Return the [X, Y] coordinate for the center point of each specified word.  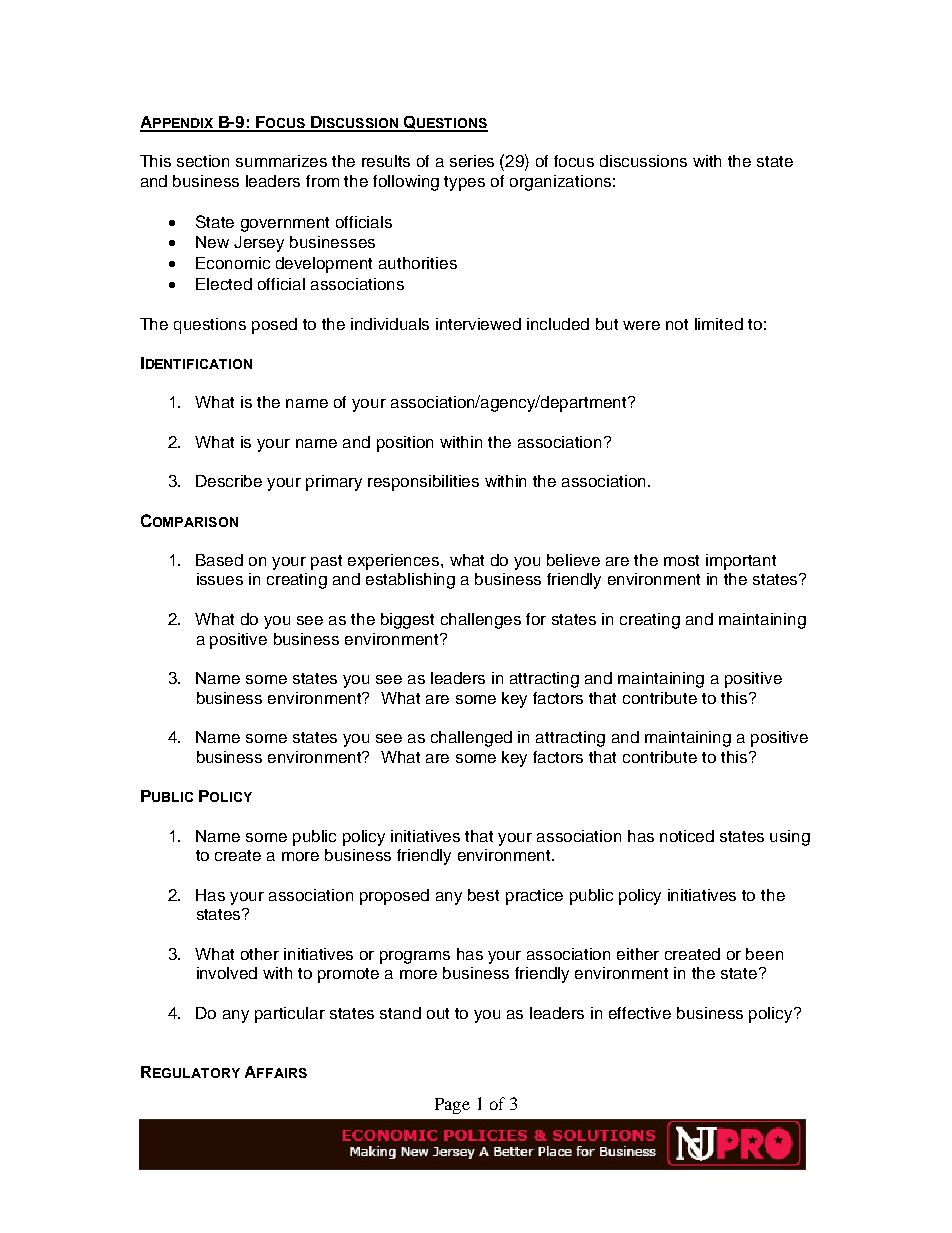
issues [220, 579]
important [741, 562]
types [464, 183]
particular [290, 1015]
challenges [481, 621]
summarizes [281, 161]
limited [719, 324]
